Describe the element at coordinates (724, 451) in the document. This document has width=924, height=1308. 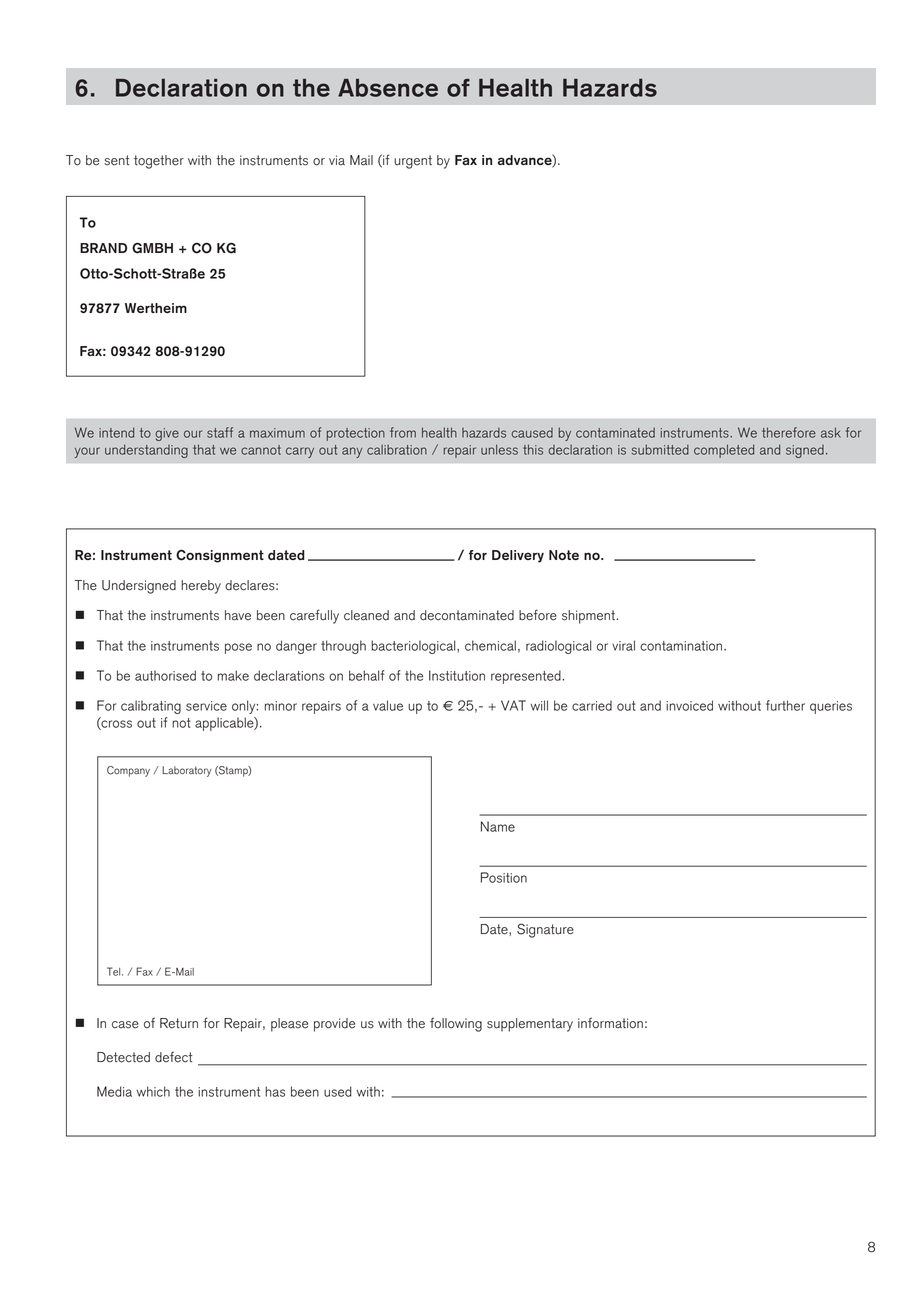
I see `completed` at that location.
